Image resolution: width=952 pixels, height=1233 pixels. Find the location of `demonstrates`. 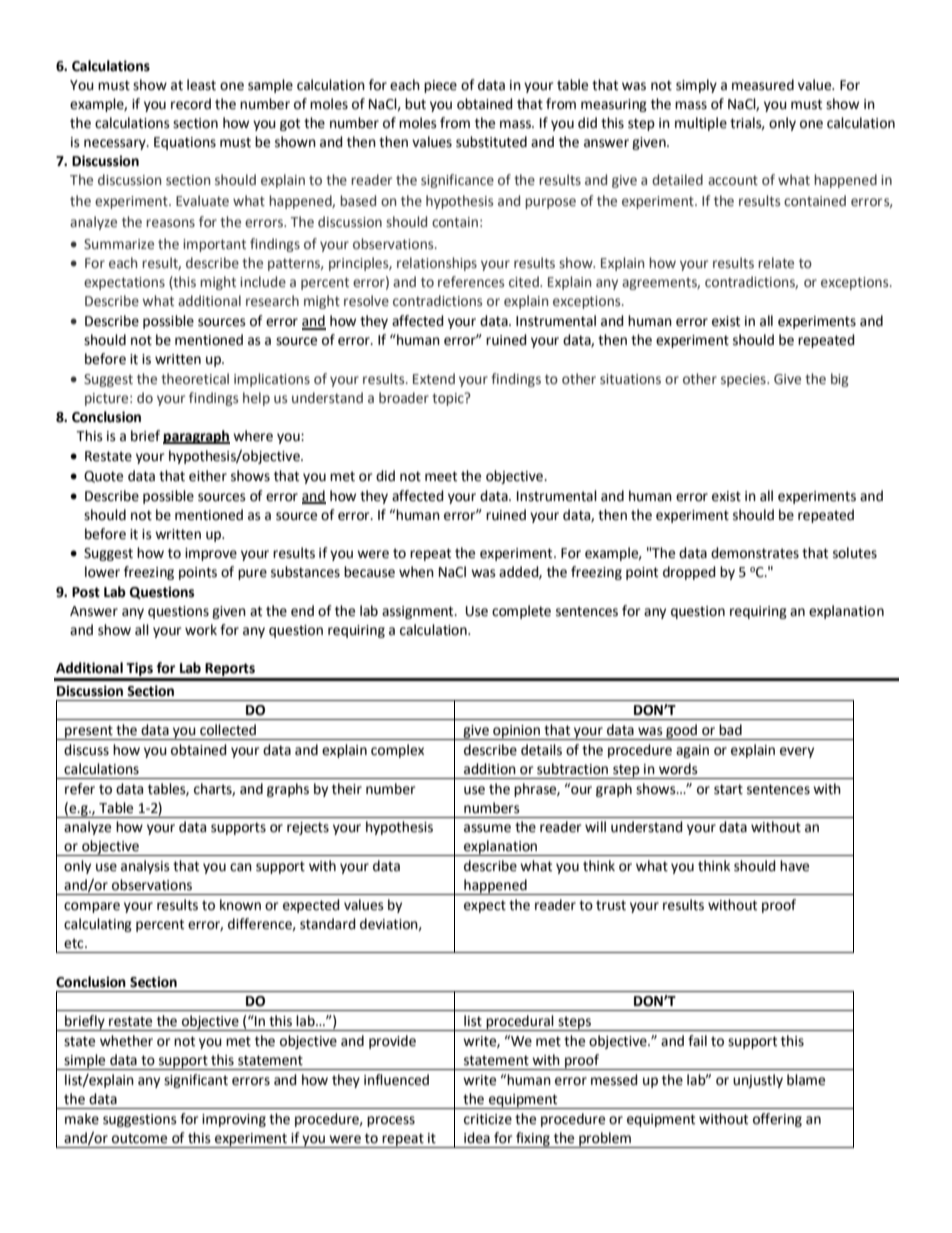

demonstrates is located at coordinates (755, 553).
